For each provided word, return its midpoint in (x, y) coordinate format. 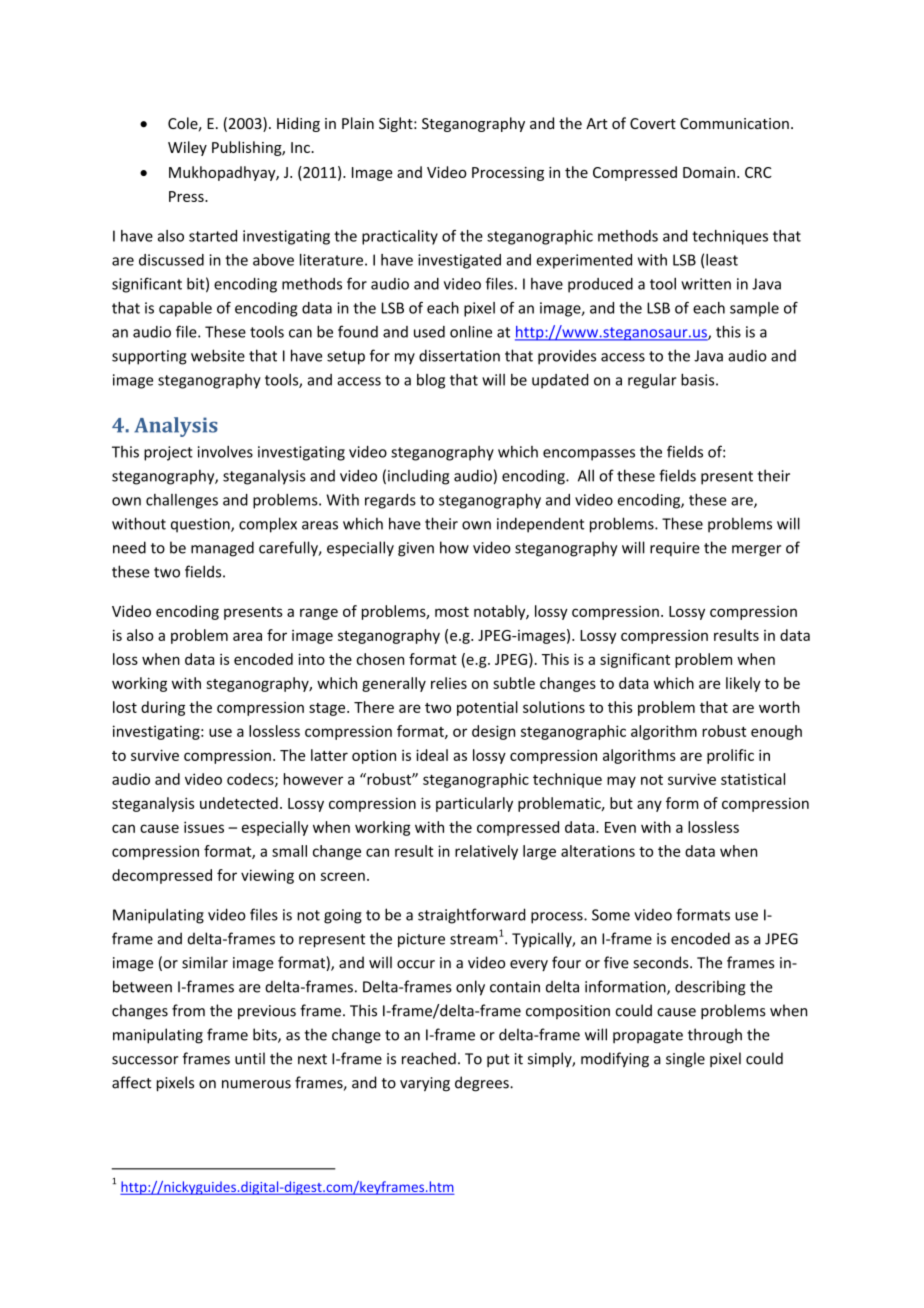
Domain (709, 172)
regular (652, 381)
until (250, 1058)
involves (225, 452)
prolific (730, 756)
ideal (432, 755)
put (498, 1060)
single (685, 1060)
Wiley (187, 148)
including (418, 477)
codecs (251, 780)
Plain (358, 123)
